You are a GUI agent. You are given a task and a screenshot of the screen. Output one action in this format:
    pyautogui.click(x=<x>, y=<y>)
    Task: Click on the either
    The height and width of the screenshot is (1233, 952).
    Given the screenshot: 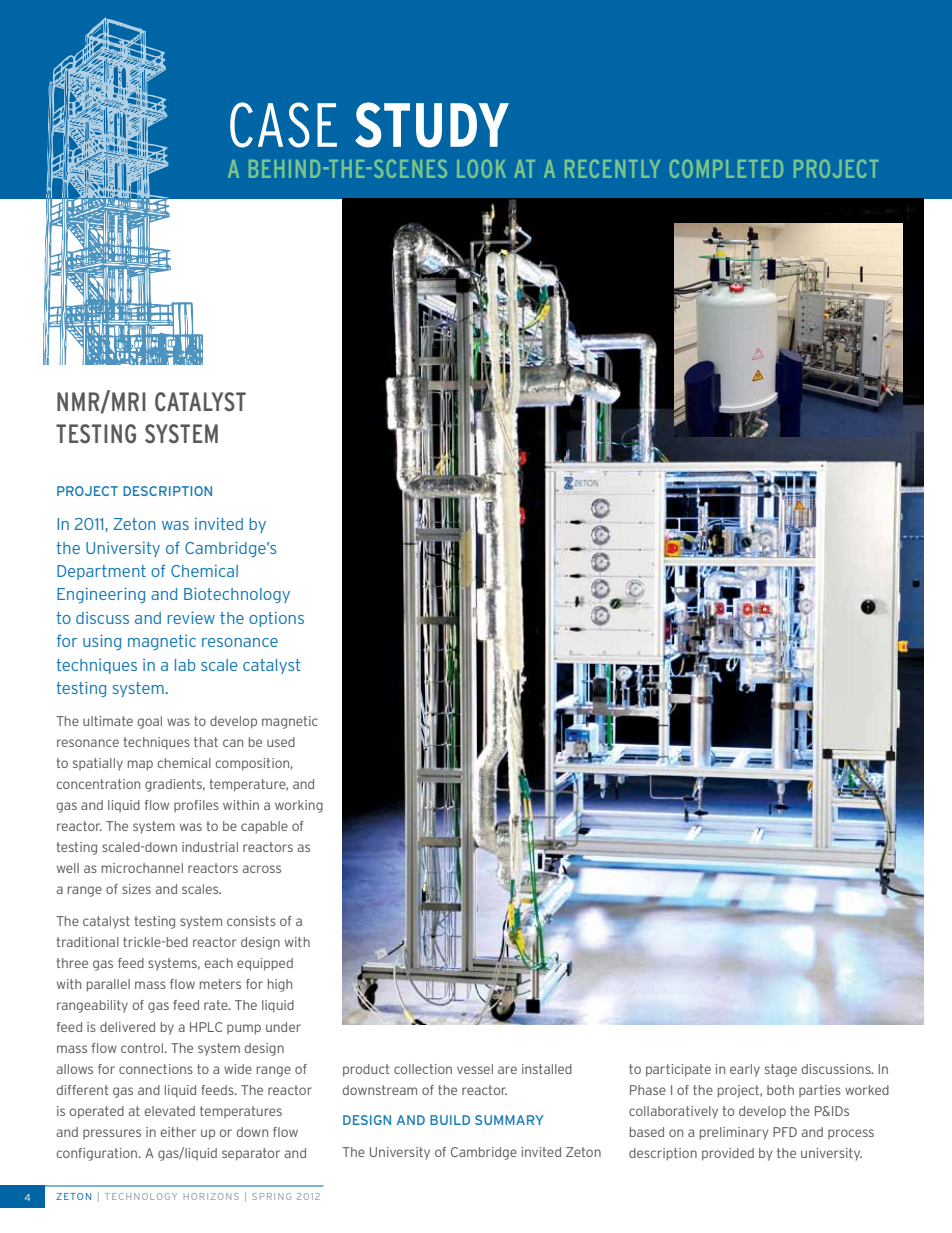 What is the action you would take?
    pyautogui.click(x=178, y=1132)
